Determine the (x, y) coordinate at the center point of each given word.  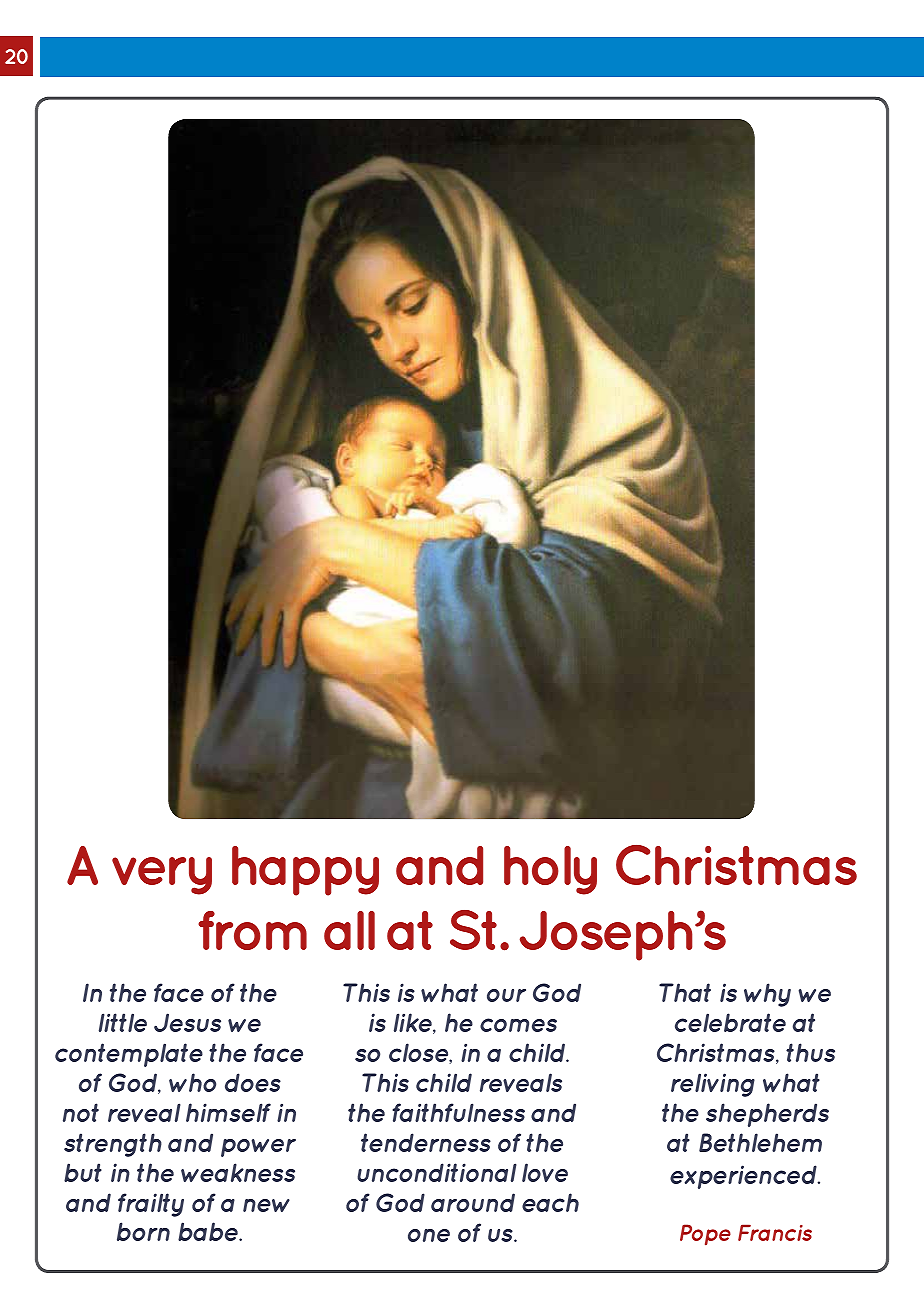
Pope (705, 1235)
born (143, 1231)
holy (550, 870)
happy (305, 871)
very (162, 876)
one (429, 1235)
